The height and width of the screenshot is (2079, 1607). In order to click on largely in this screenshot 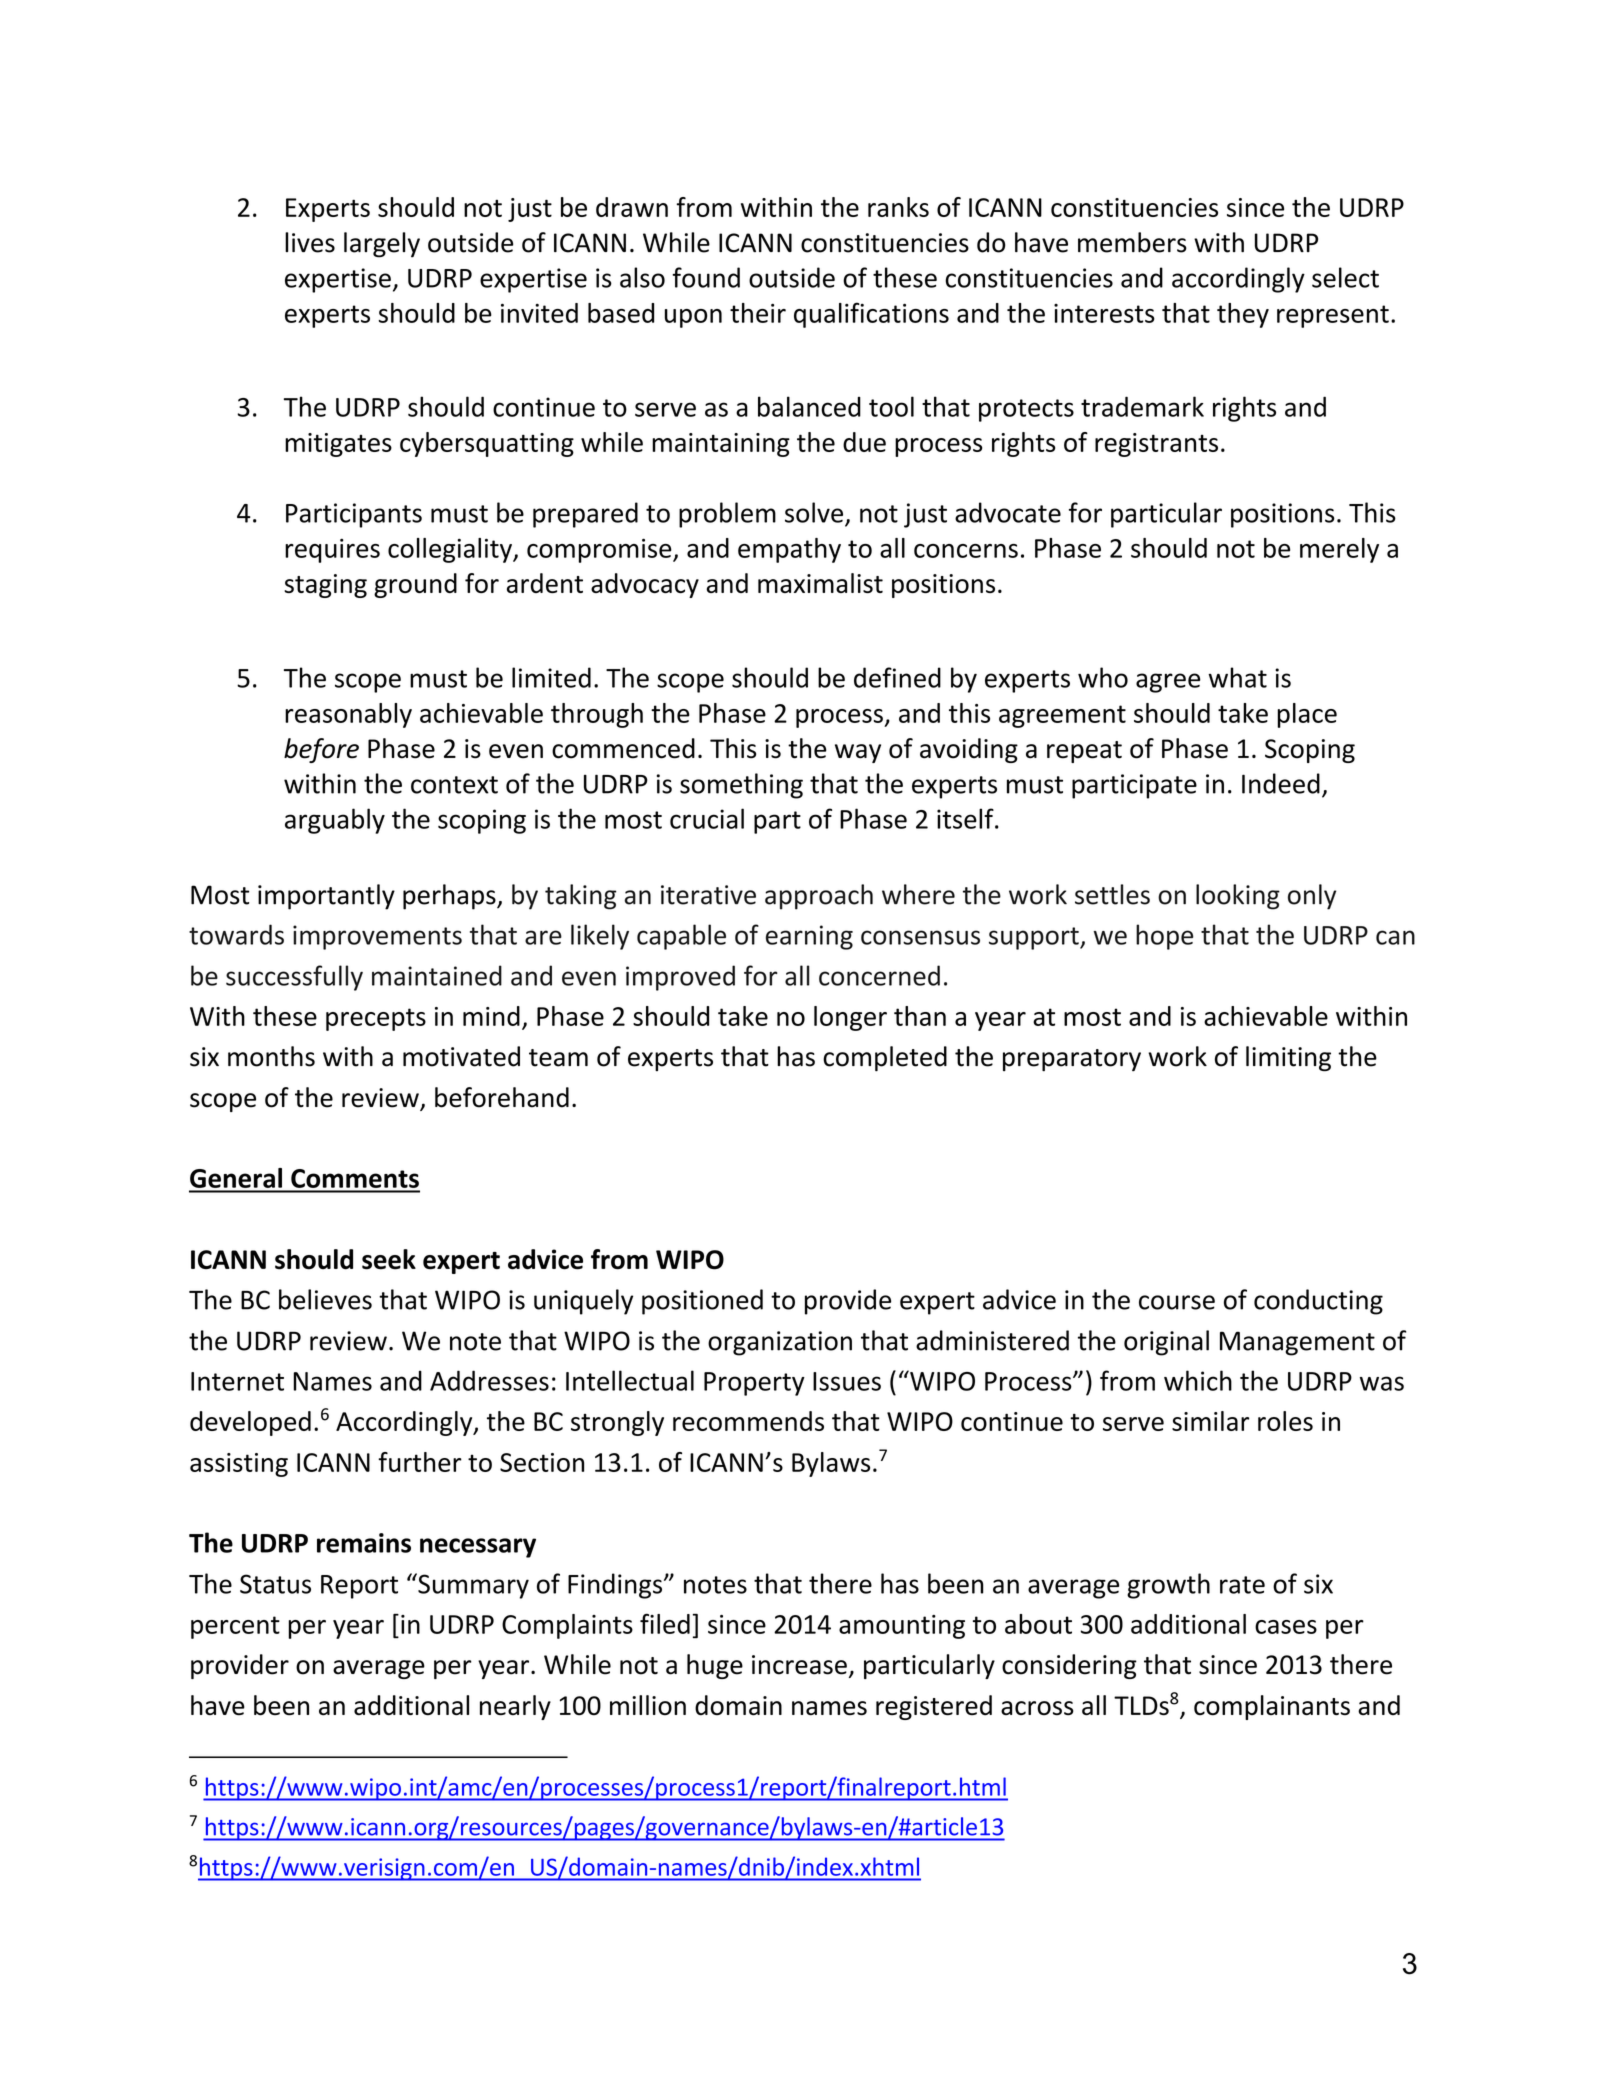, I will do `click(382, 245)`.
